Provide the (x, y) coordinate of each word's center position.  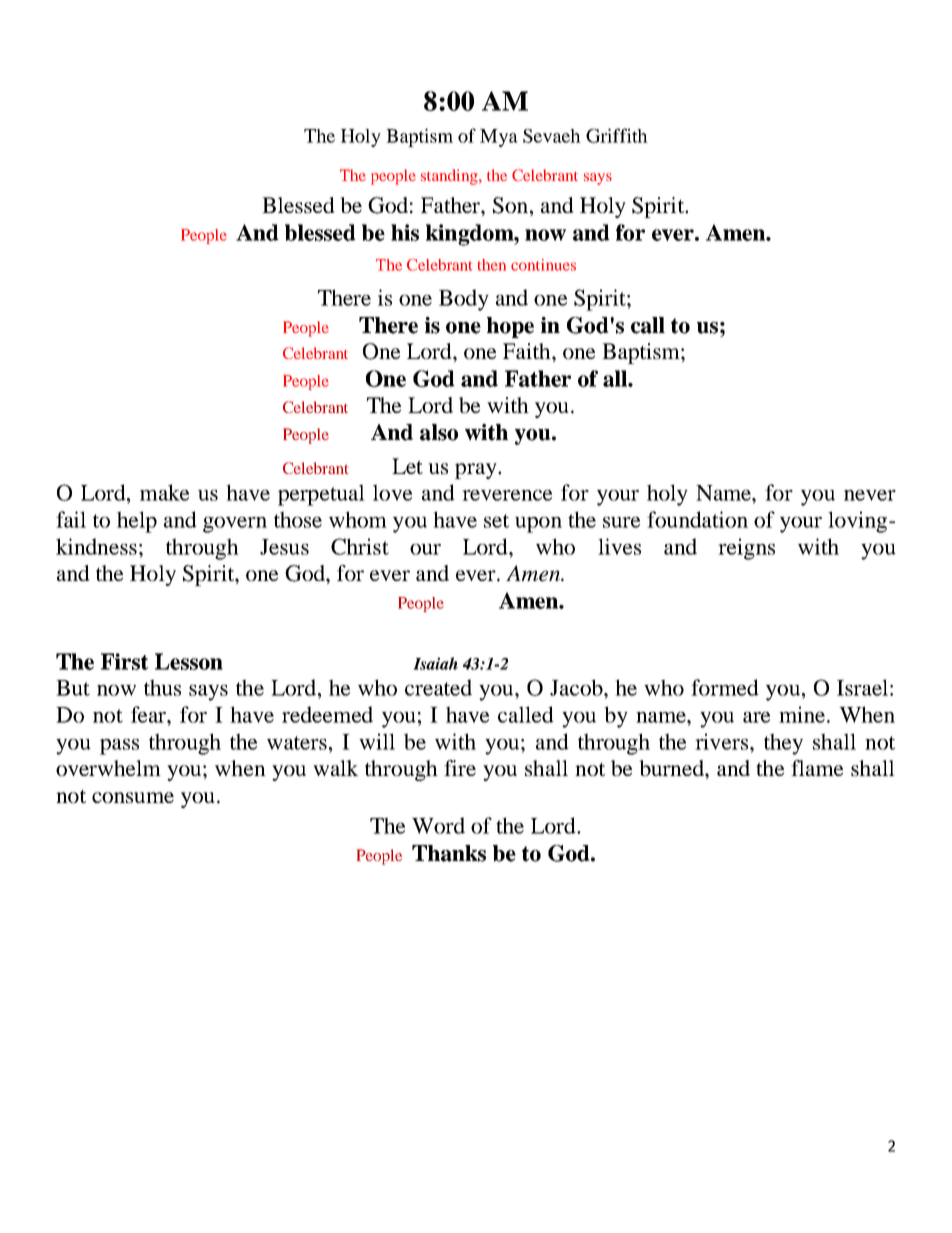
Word (438, 825)
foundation (697, 519)
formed (725, 687)
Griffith (617, 135)
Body (464, 300)
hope (510, 327)
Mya (499, 138)
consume (133, 797)
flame (817, 768)
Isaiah (435, 663)
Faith (528, 351)
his (405, 232)
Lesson (189, 661)
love (392, 492)
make (164, 492)
